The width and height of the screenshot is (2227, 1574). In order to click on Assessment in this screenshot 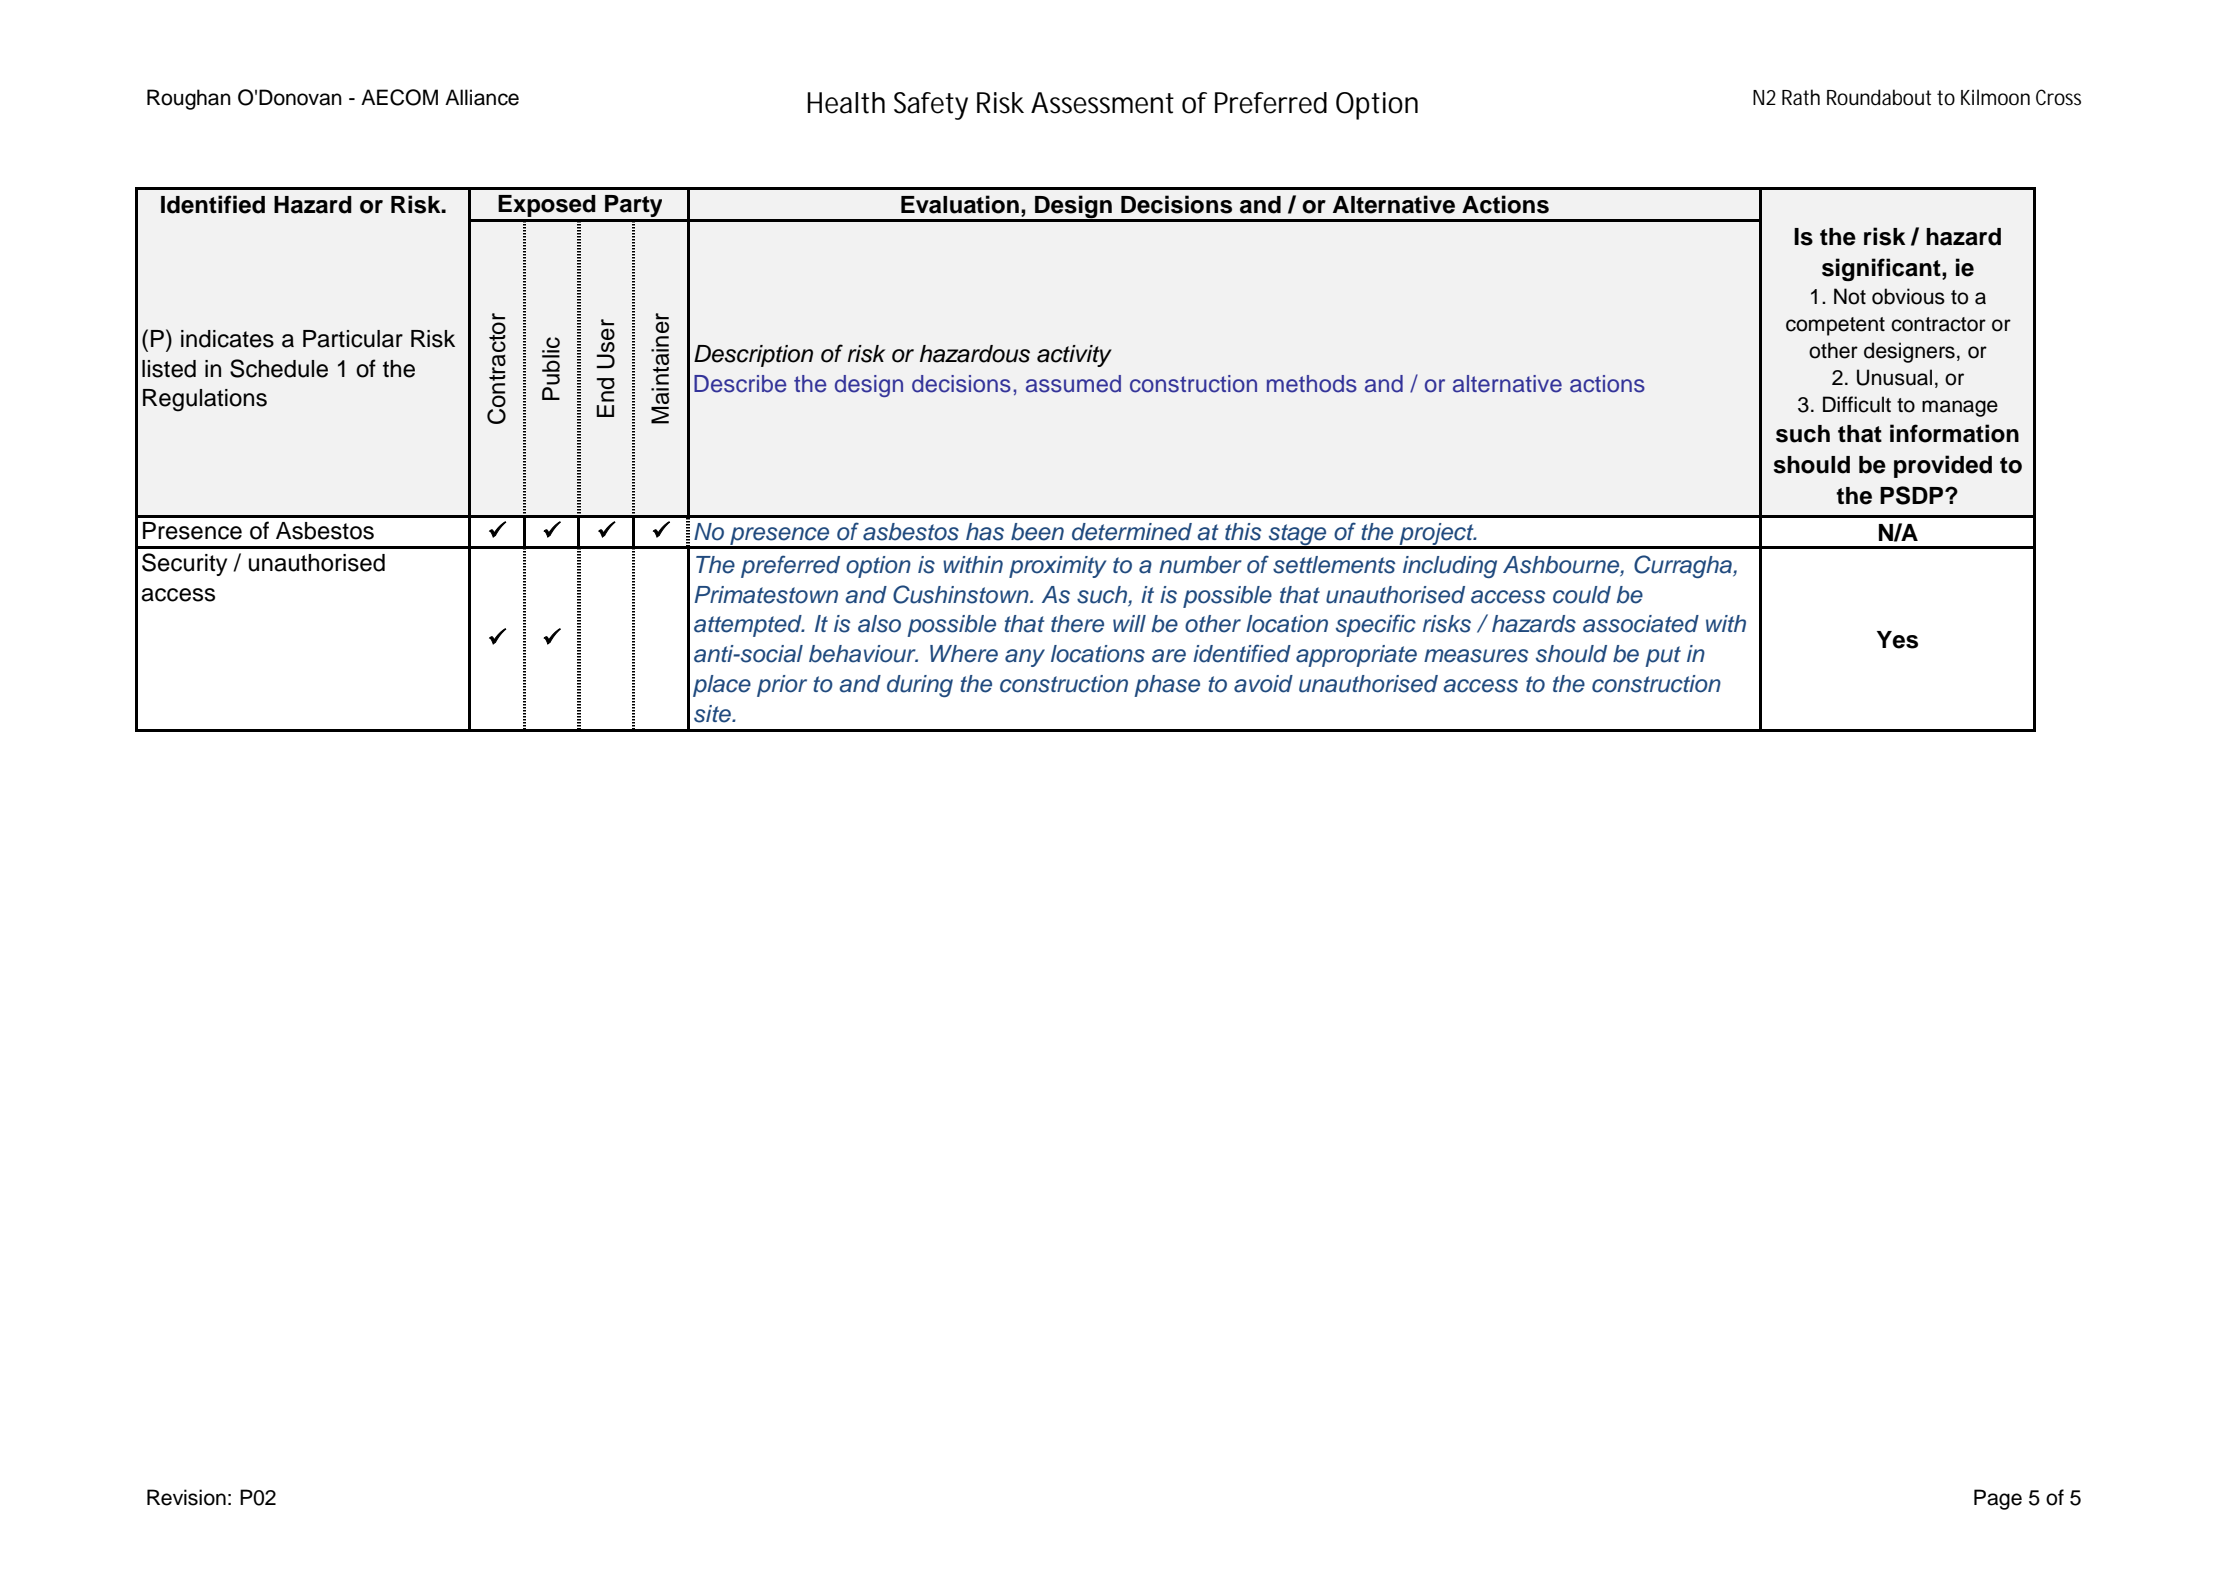, I will do `click(1102, 103)`.
